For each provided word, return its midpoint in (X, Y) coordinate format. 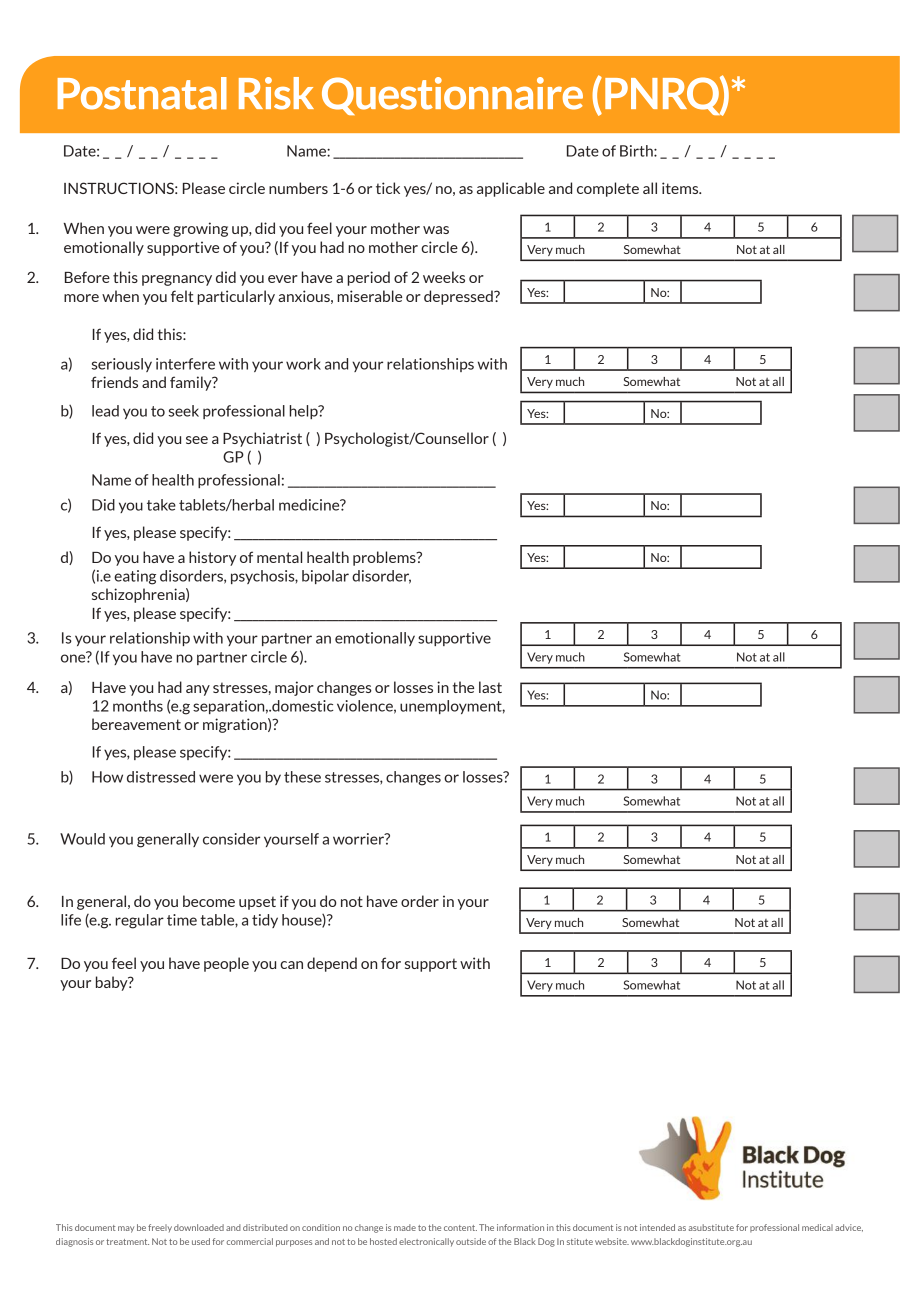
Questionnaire (452, 96)
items (681, 188)
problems (385, 558)
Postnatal (142, 93)
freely (160, 1228)
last (490, 687)
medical (817, 1227)
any (198, 690)
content (460, 1228)
